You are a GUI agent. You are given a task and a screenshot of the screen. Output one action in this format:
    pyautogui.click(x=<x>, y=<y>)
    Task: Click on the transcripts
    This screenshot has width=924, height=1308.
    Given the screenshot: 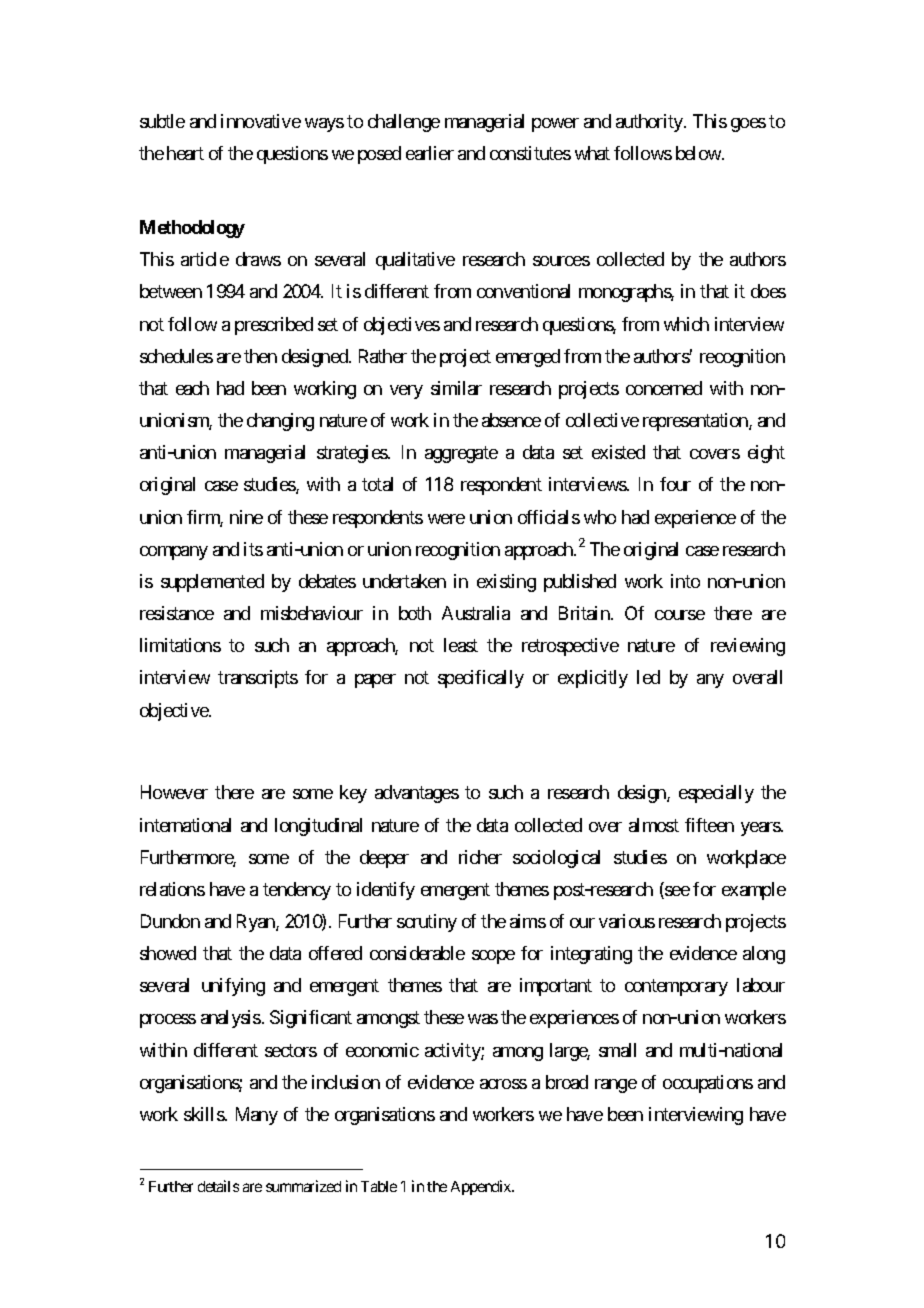 What is the action you would take?
    pyautogui.click(x=258, y=679)
